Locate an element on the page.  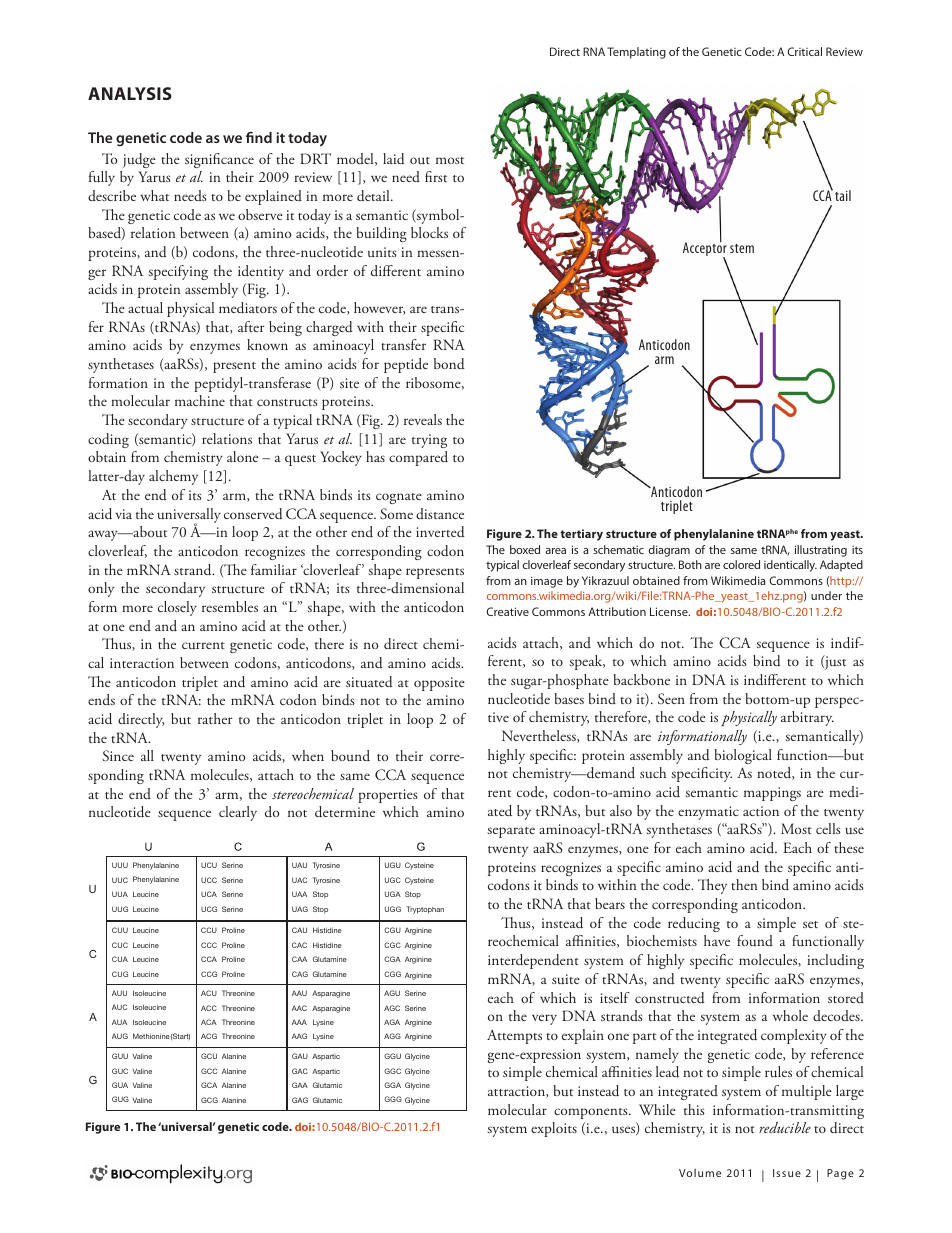
clearly is located at coordinates (238, 813).
